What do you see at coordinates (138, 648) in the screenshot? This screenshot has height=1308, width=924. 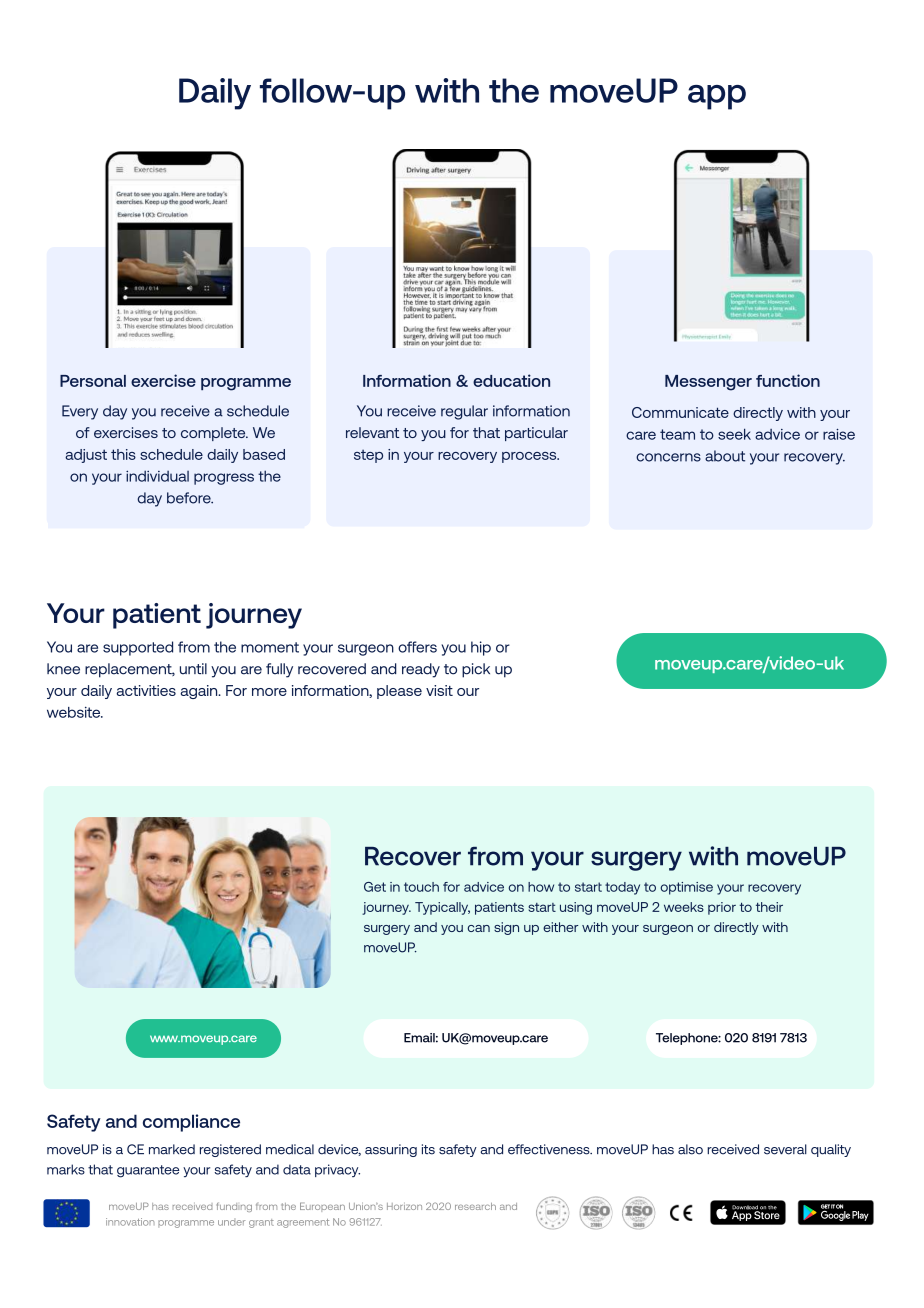 I see `supported` at bounding box center [138, 648].
